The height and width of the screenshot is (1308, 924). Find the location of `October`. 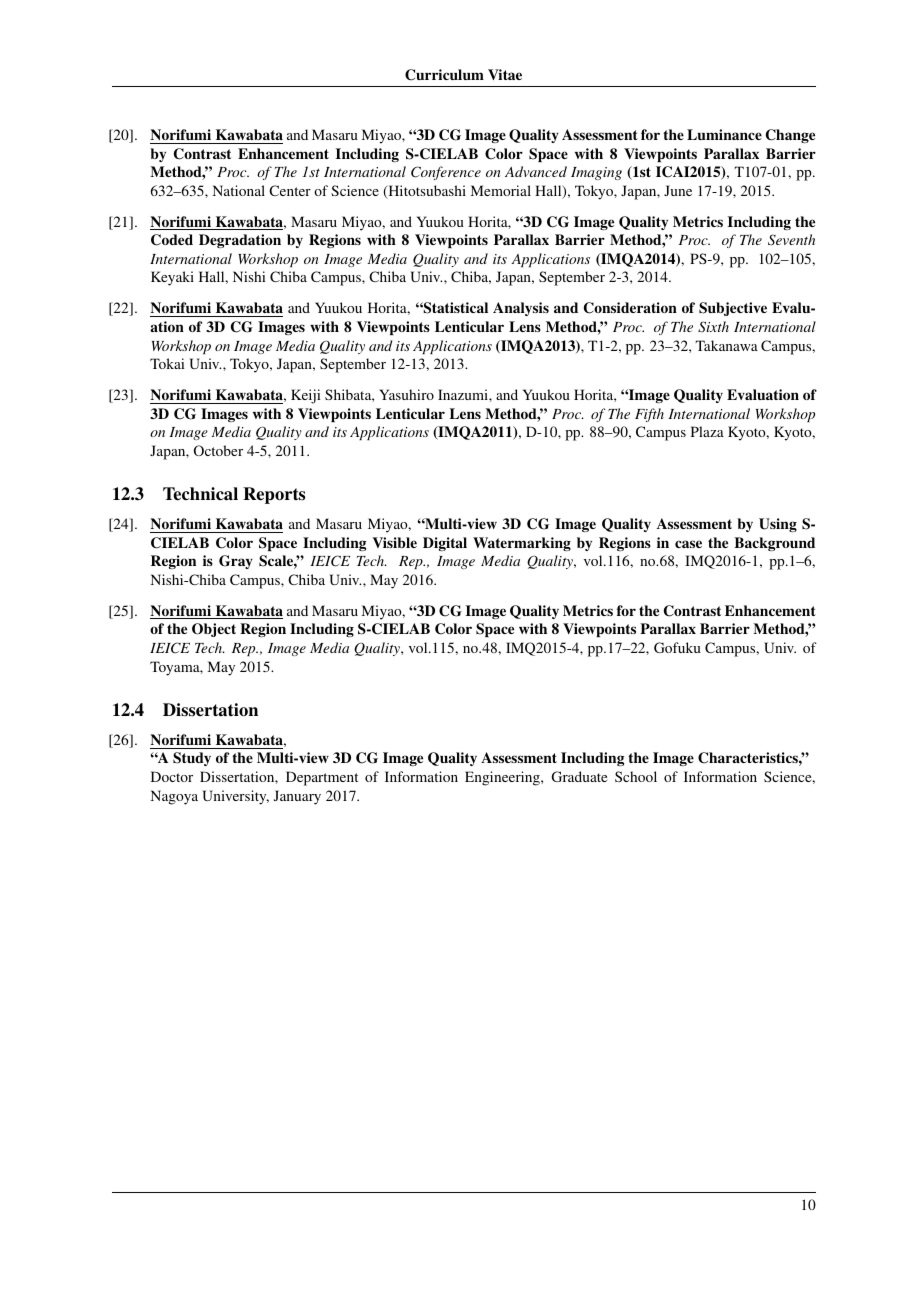

October is located at coordinates (218, 450).
